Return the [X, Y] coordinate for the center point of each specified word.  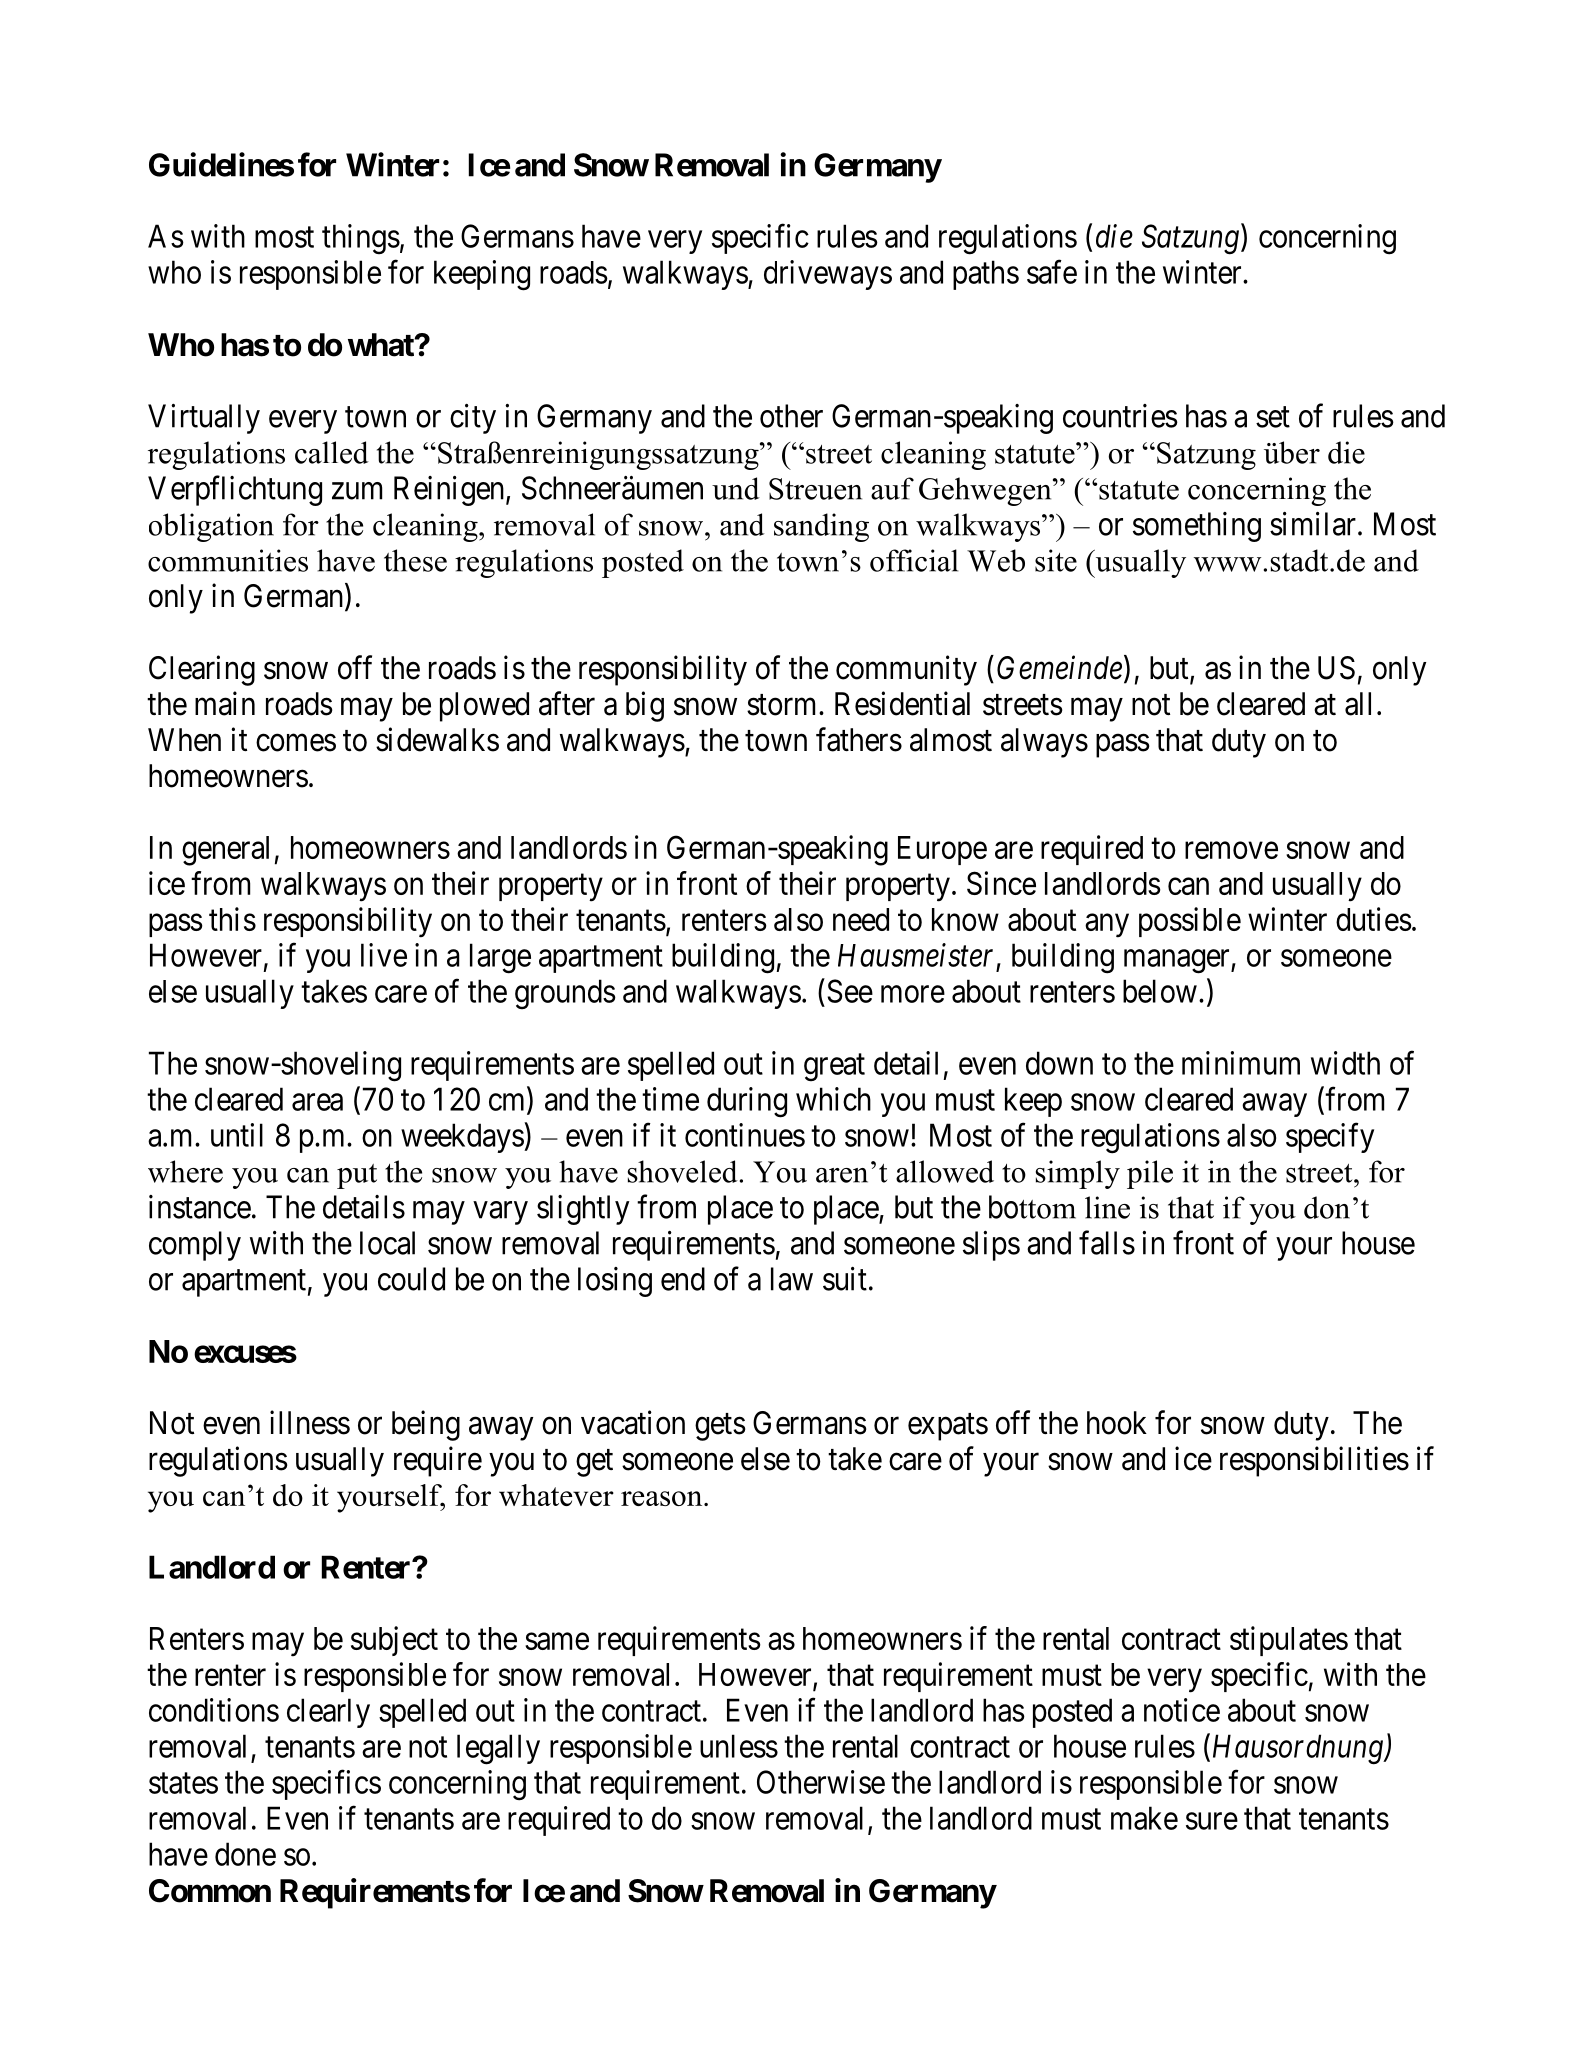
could [411, 1279]
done [245, 1854]
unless [739, 1746]
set [1273, 417]
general [225, 851]
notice [1182, 1710]
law [792, 1279]
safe [1052, 272]
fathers [859, 739]
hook [1117, 1423]
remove [1231, 850]
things [361, 239]
